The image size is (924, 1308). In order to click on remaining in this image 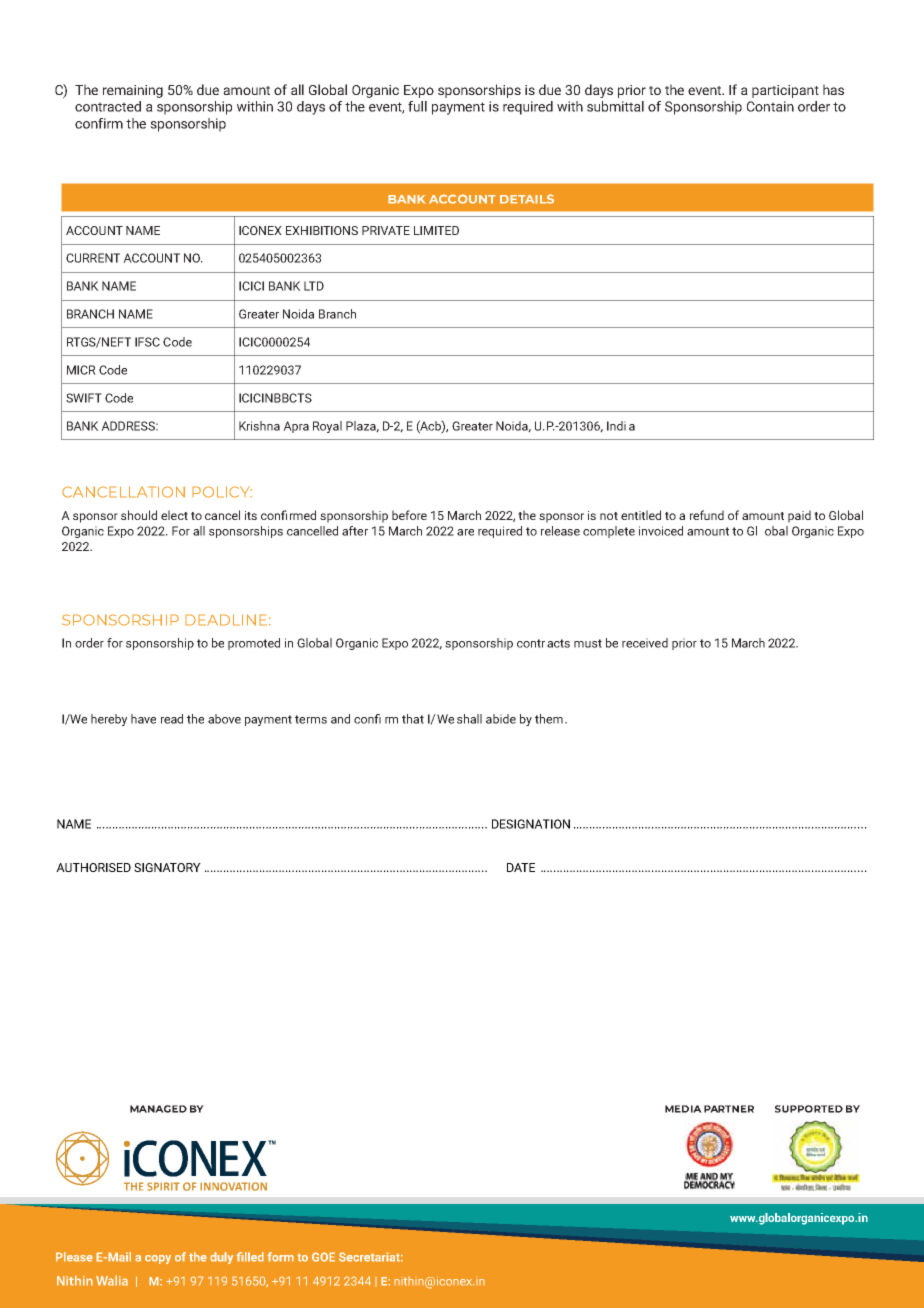, I will do `click(133, 91)`.
